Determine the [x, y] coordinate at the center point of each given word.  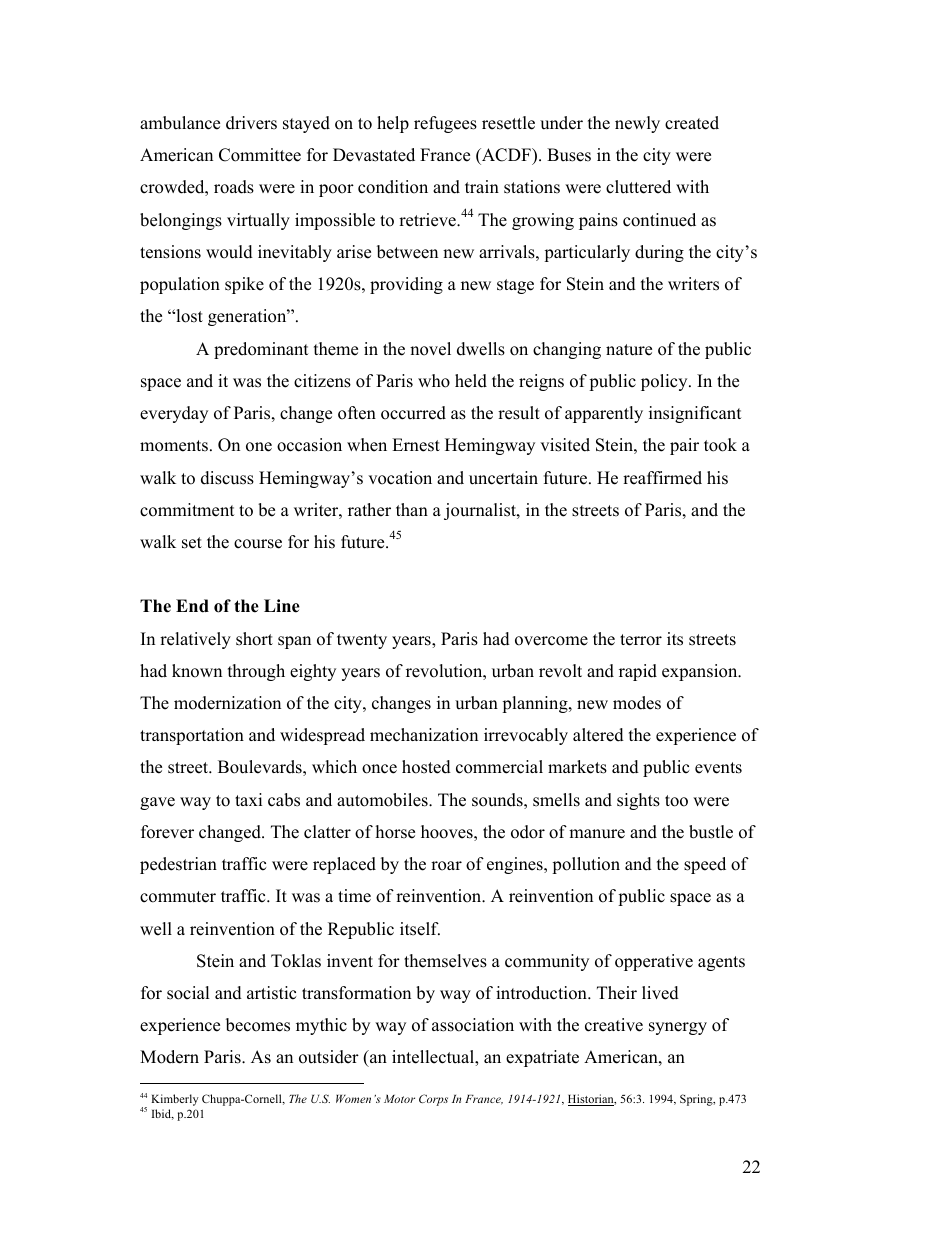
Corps [433, 1100]
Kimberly [175, 1100]
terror [641, 640]
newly [637, 124]
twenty [362, 641]
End [192, 606]
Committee [260, 155]
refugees [445, 124]
